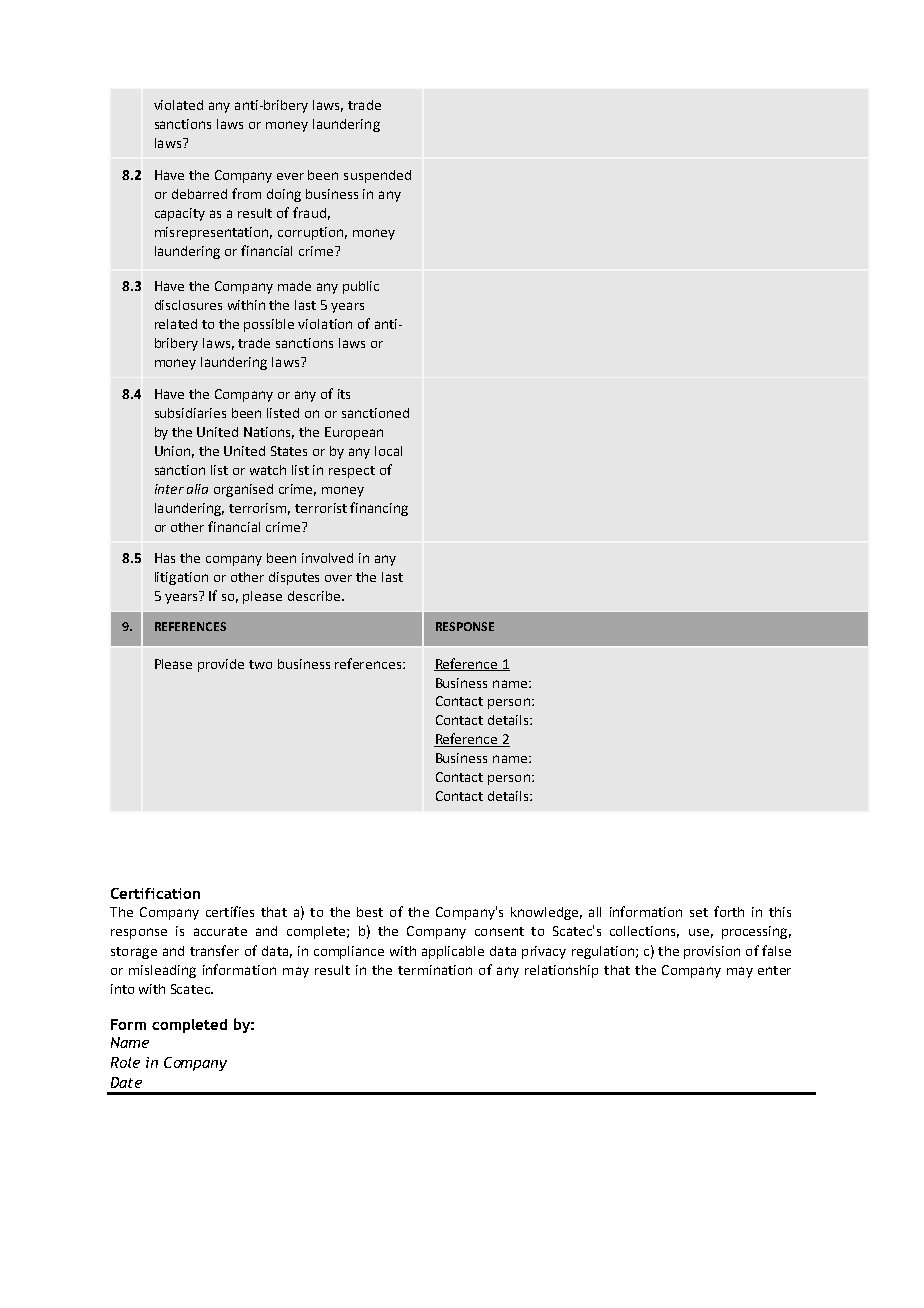 This screenshot has width=924, height=1308. I want to click on suspended, so click(377, 176).
